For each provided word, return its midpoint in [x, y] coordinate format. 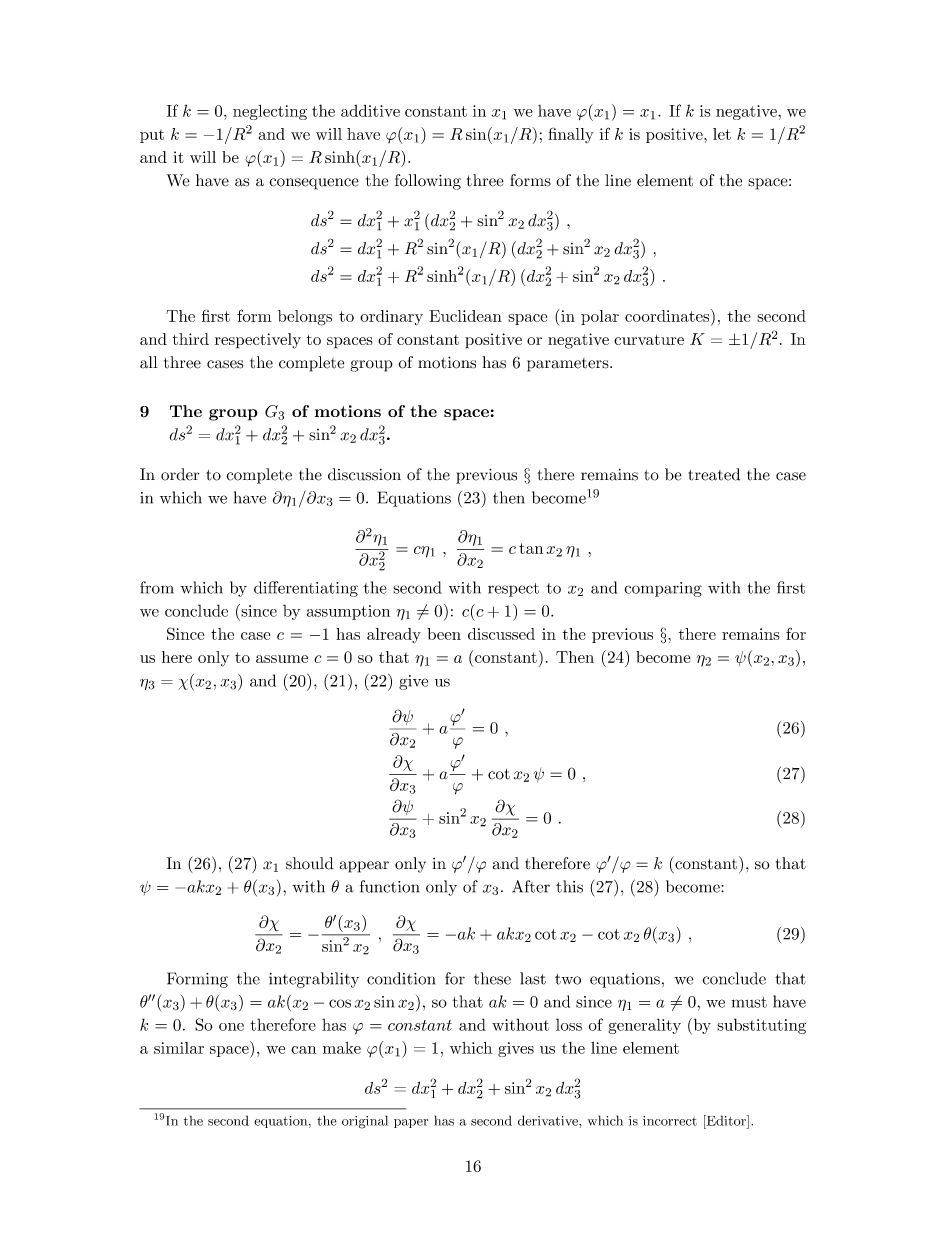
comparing [663, 589]
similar [179, 1048]
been [444, 634]
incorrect [670, 1121]
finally [571, 135]
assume [282, 659]
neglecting [270, 112]
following [428, 182]
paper [411, 1123]
